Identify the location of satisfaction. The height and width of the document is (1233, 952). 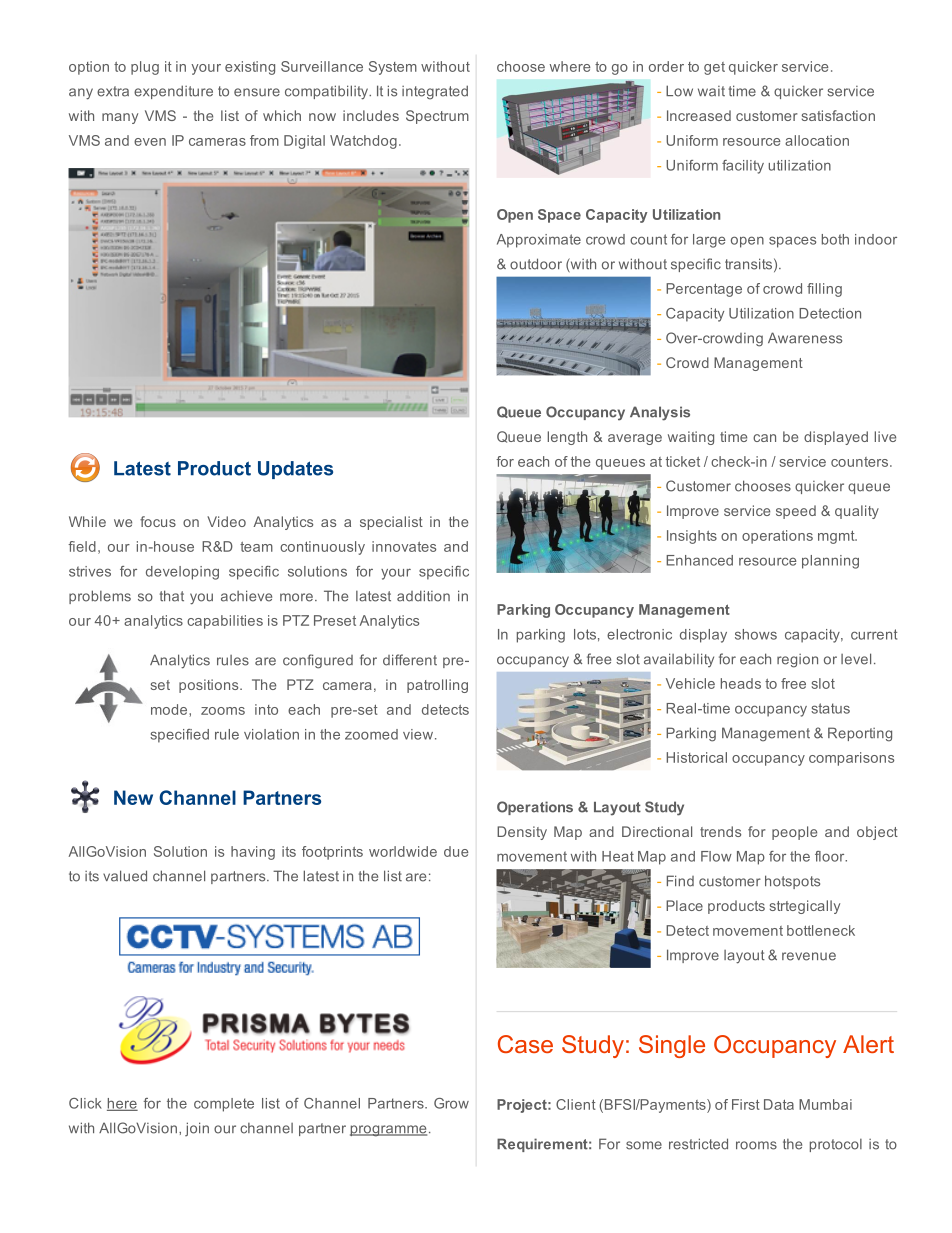
(838, 115).
